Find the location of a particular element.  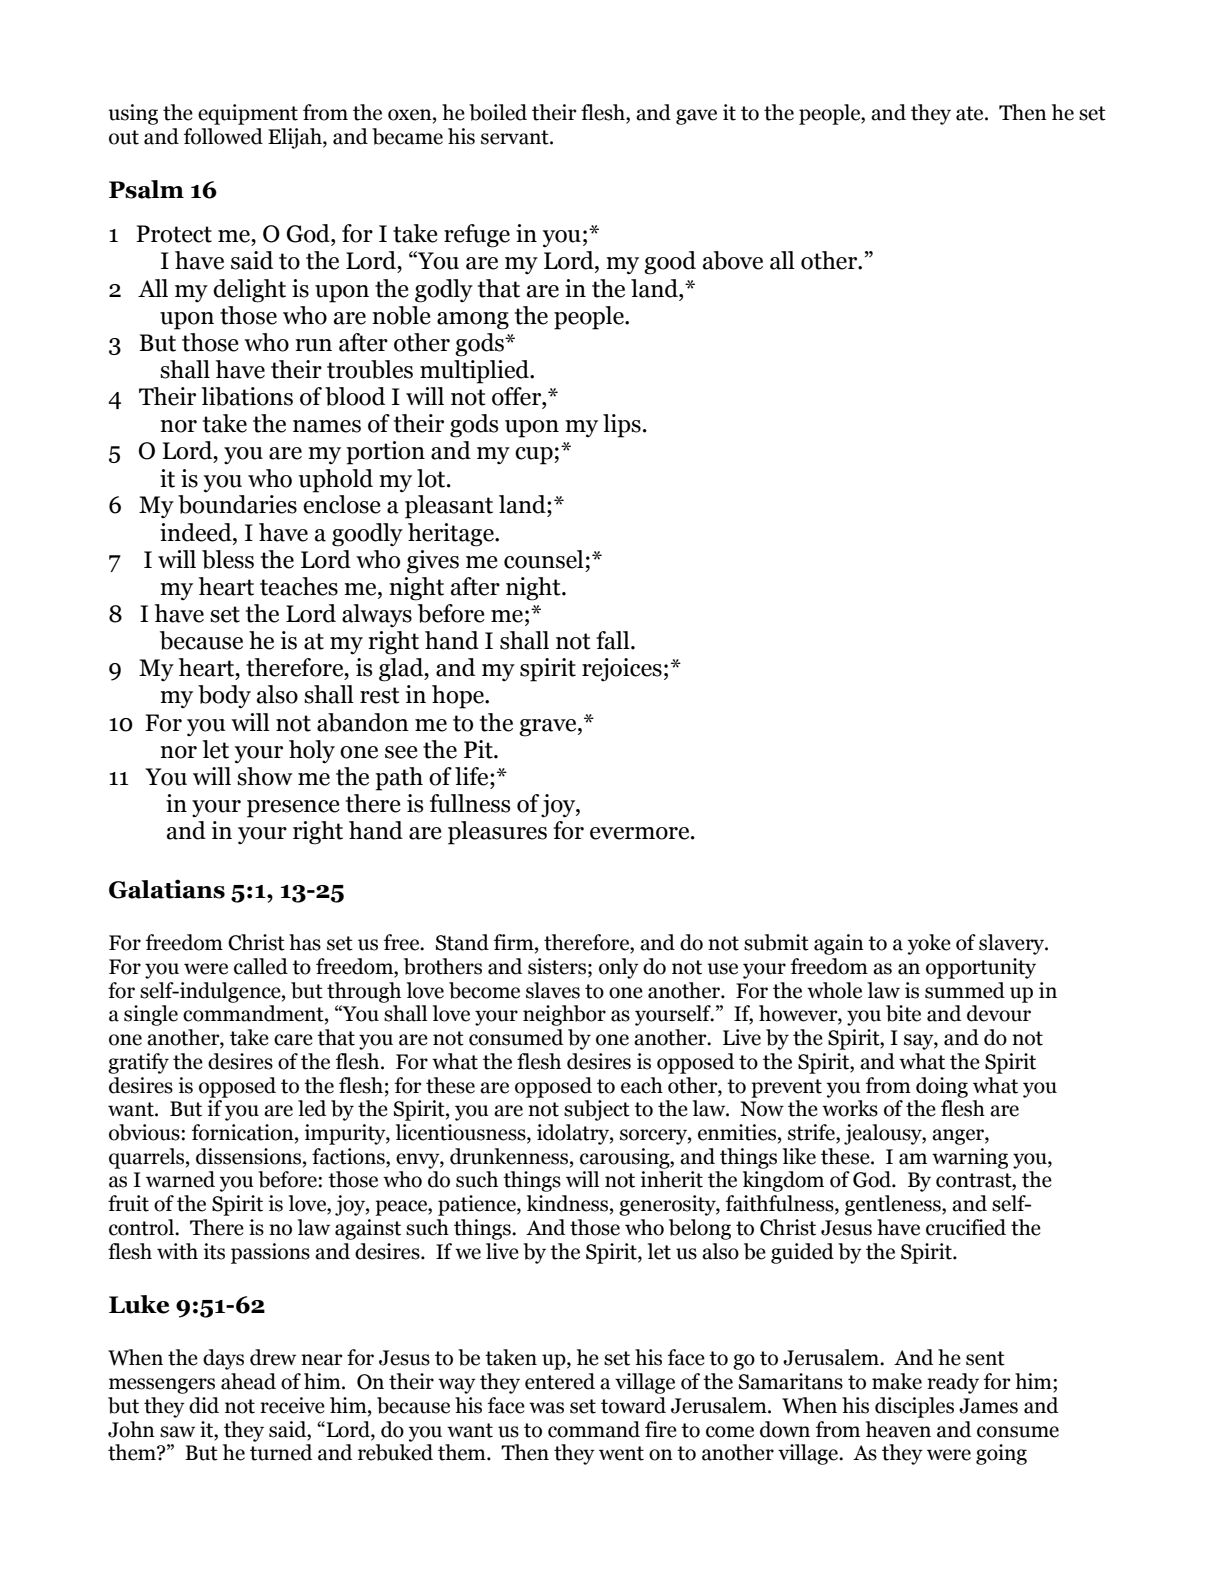

gentleness is located at coordinates (894, 1205).
